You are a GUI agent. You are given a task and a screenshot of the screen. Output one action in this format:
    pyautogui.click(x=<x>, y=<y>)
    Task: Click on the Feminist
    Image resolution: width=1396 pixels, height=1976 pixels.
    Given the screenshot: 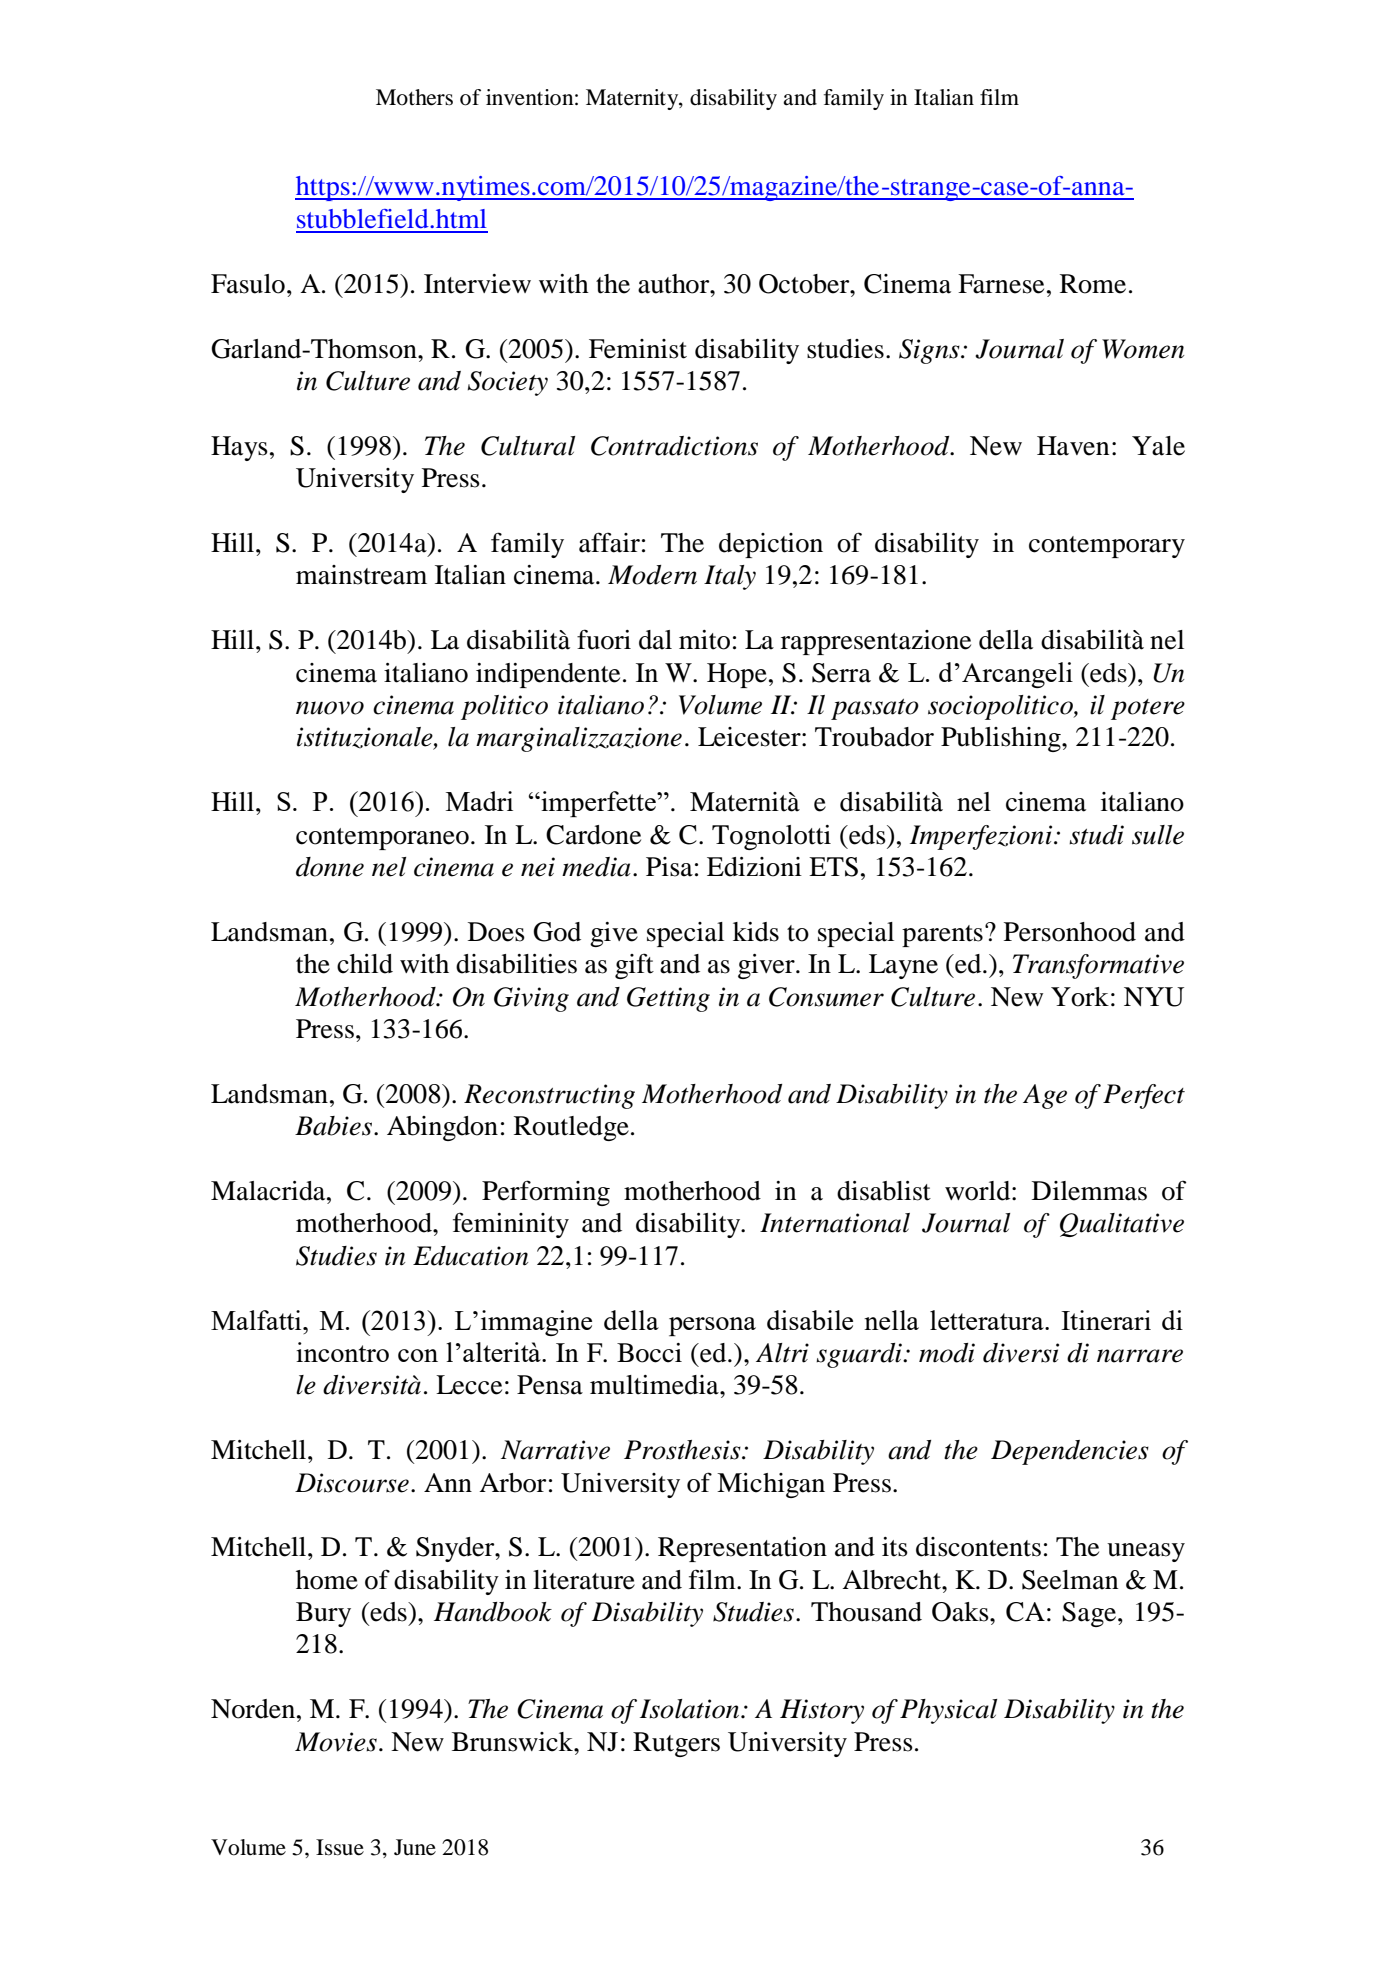 What is the action you would take?
    pyautogui.click(x=638, y=349)
